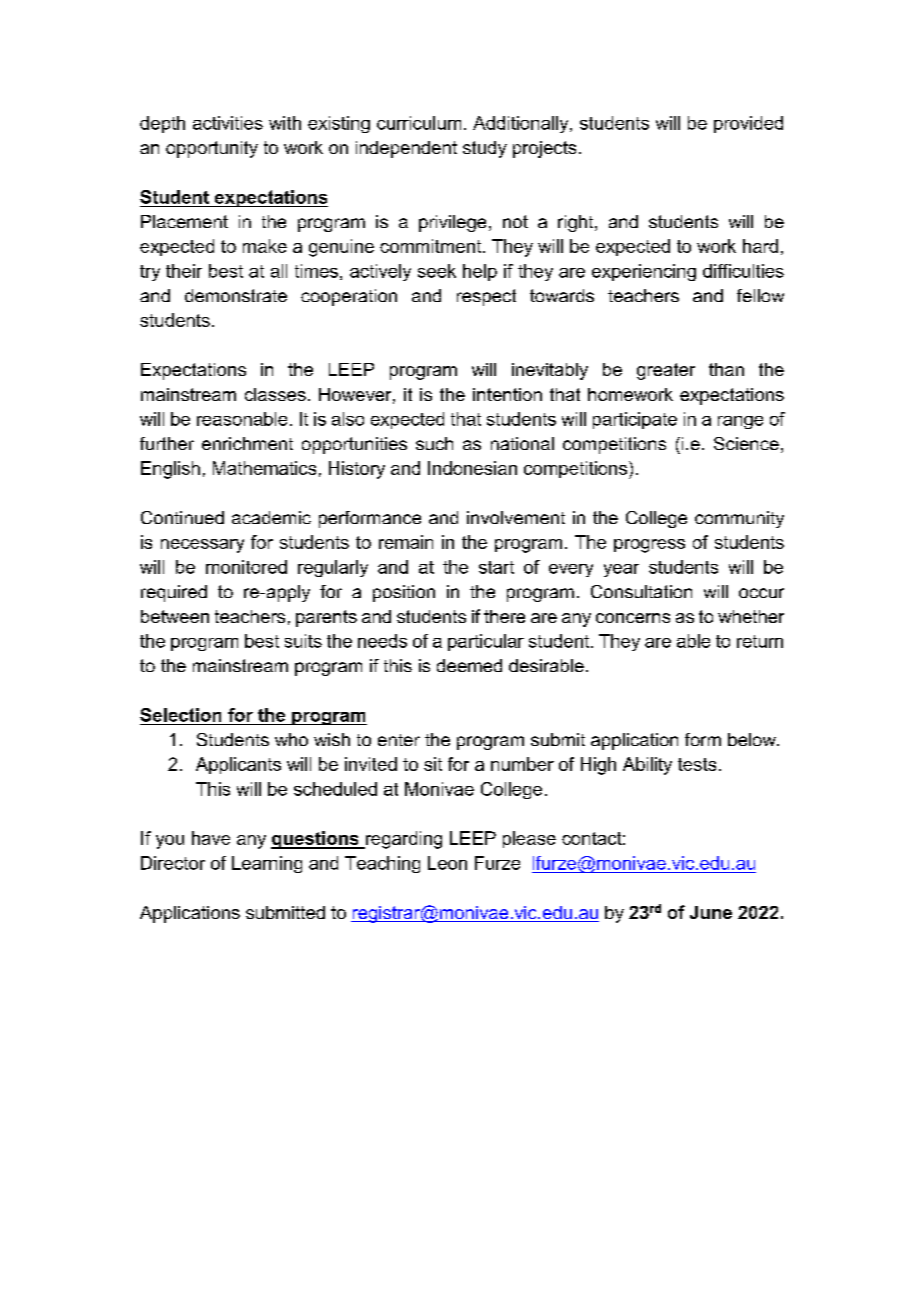 Image resolution: width=924 pixels, height=1309 pixels. I want to click on community, so click(739, 519).
